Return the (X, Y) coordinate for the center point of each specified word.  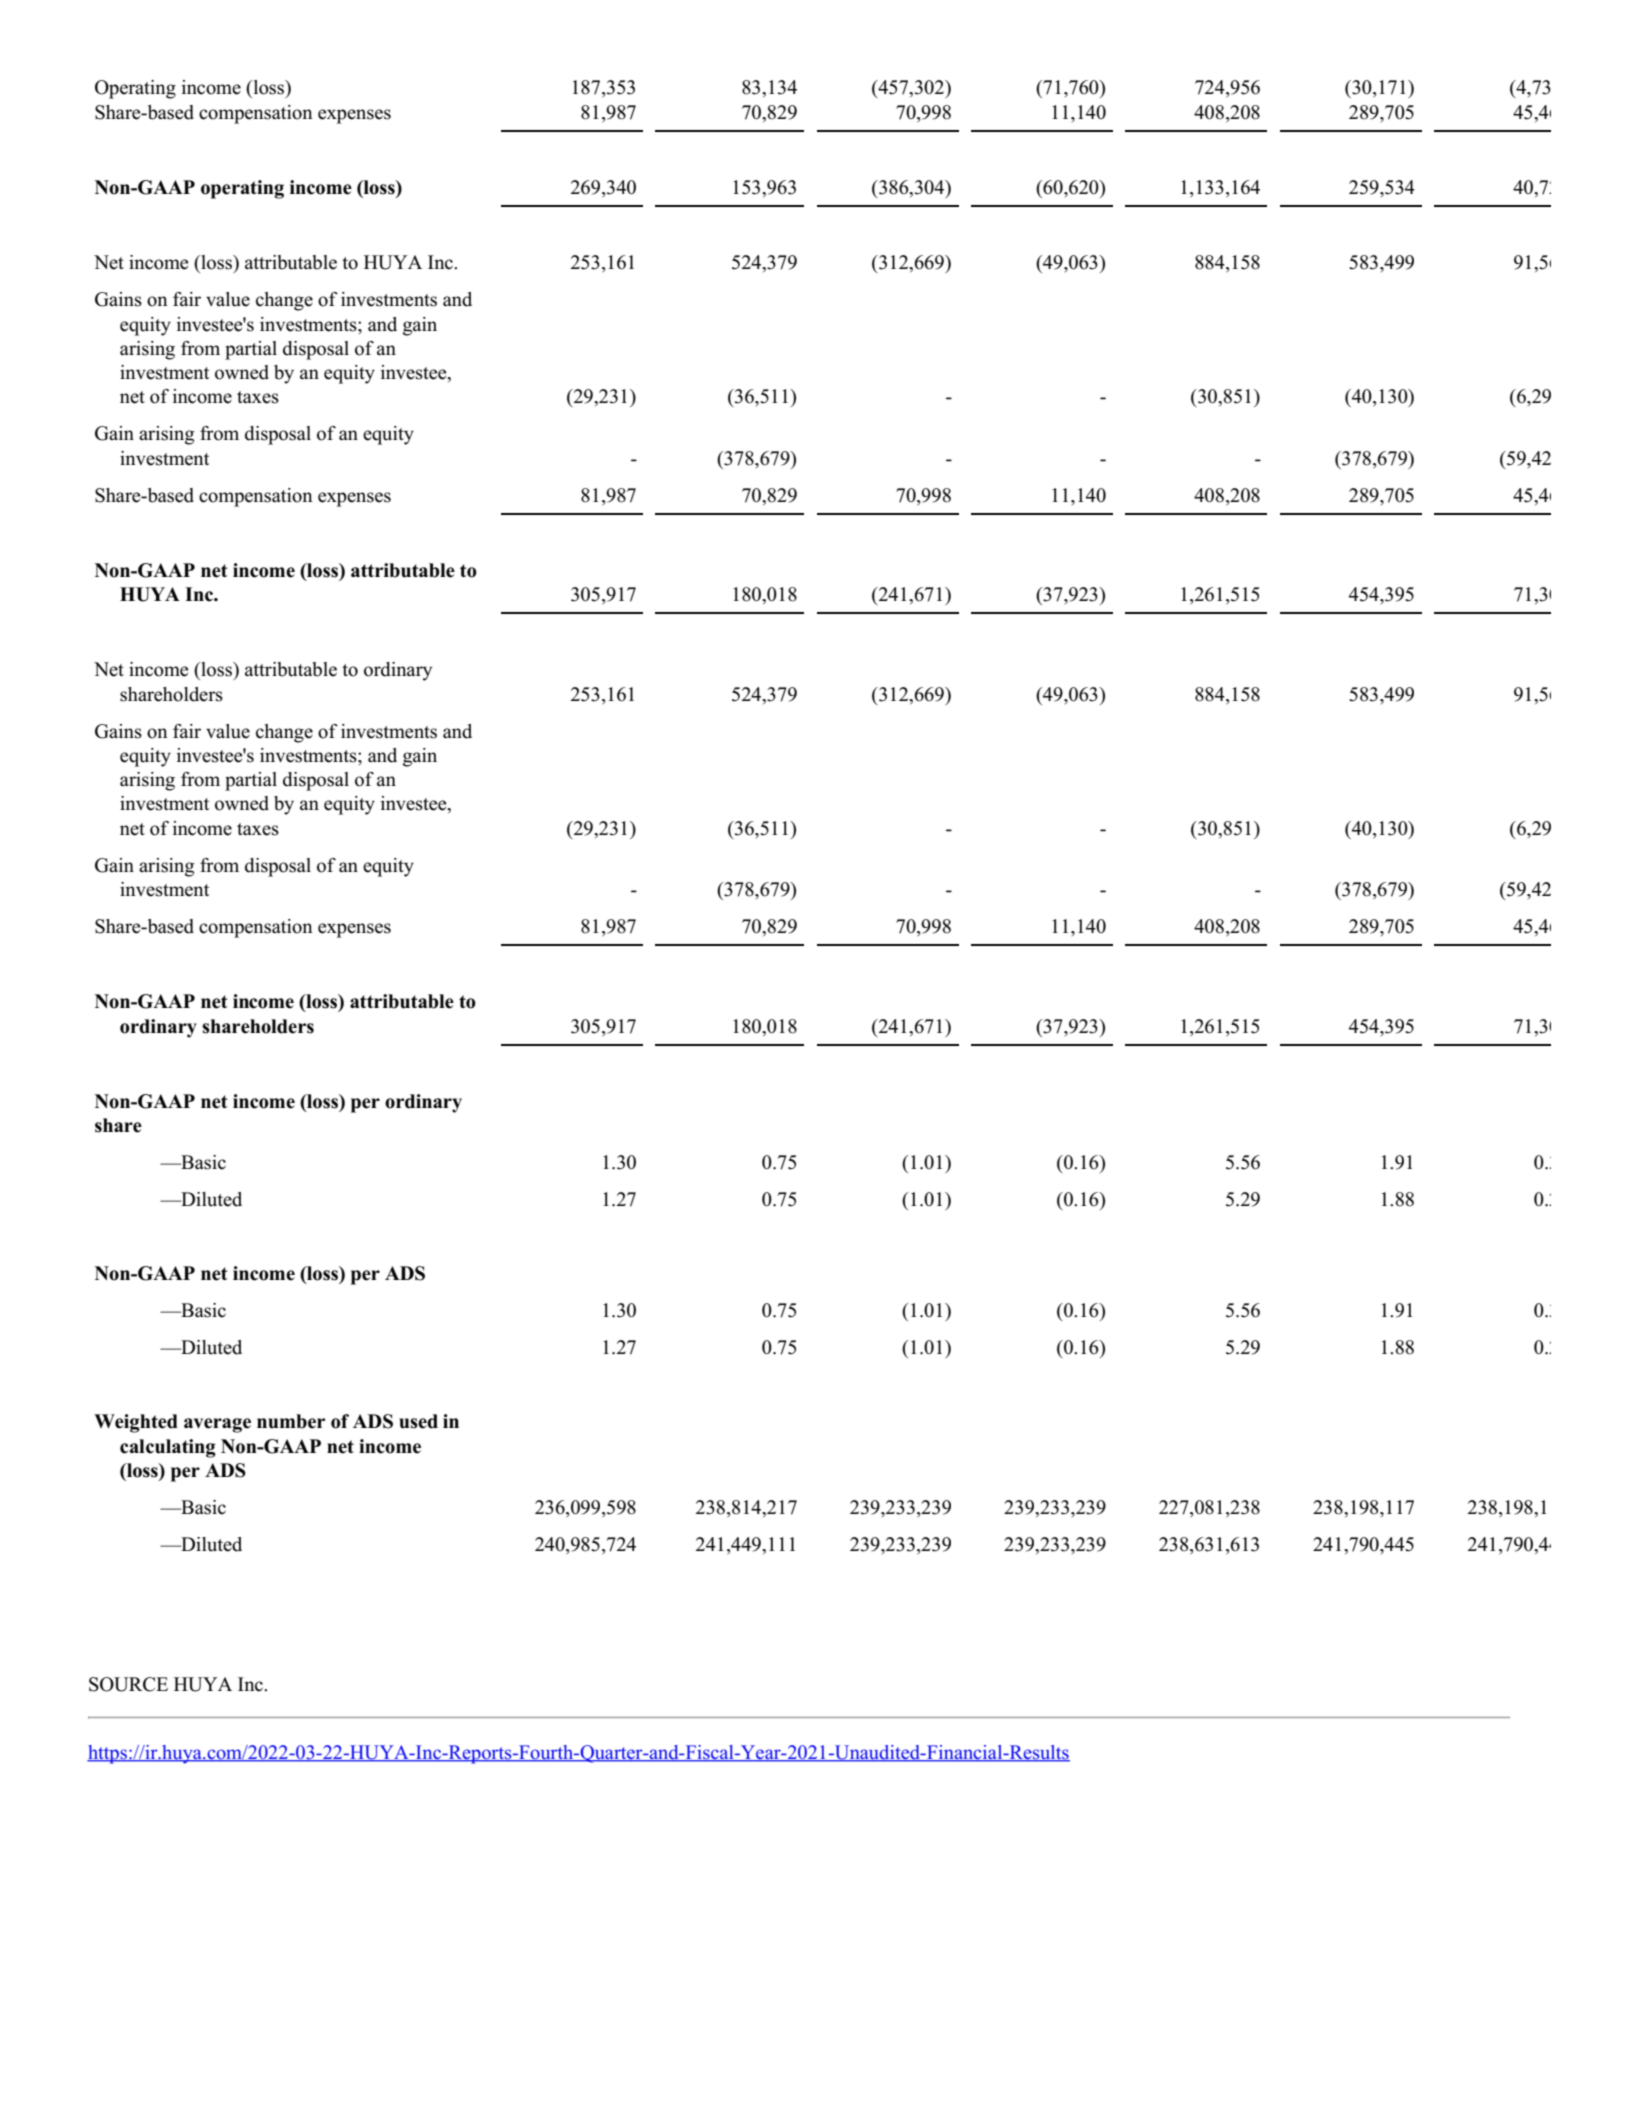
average (217, 1425)
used (418, 1421)
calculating (168, 1448)
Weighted (136, 1423)
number (291, 1421)
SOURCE (128, 1684)
